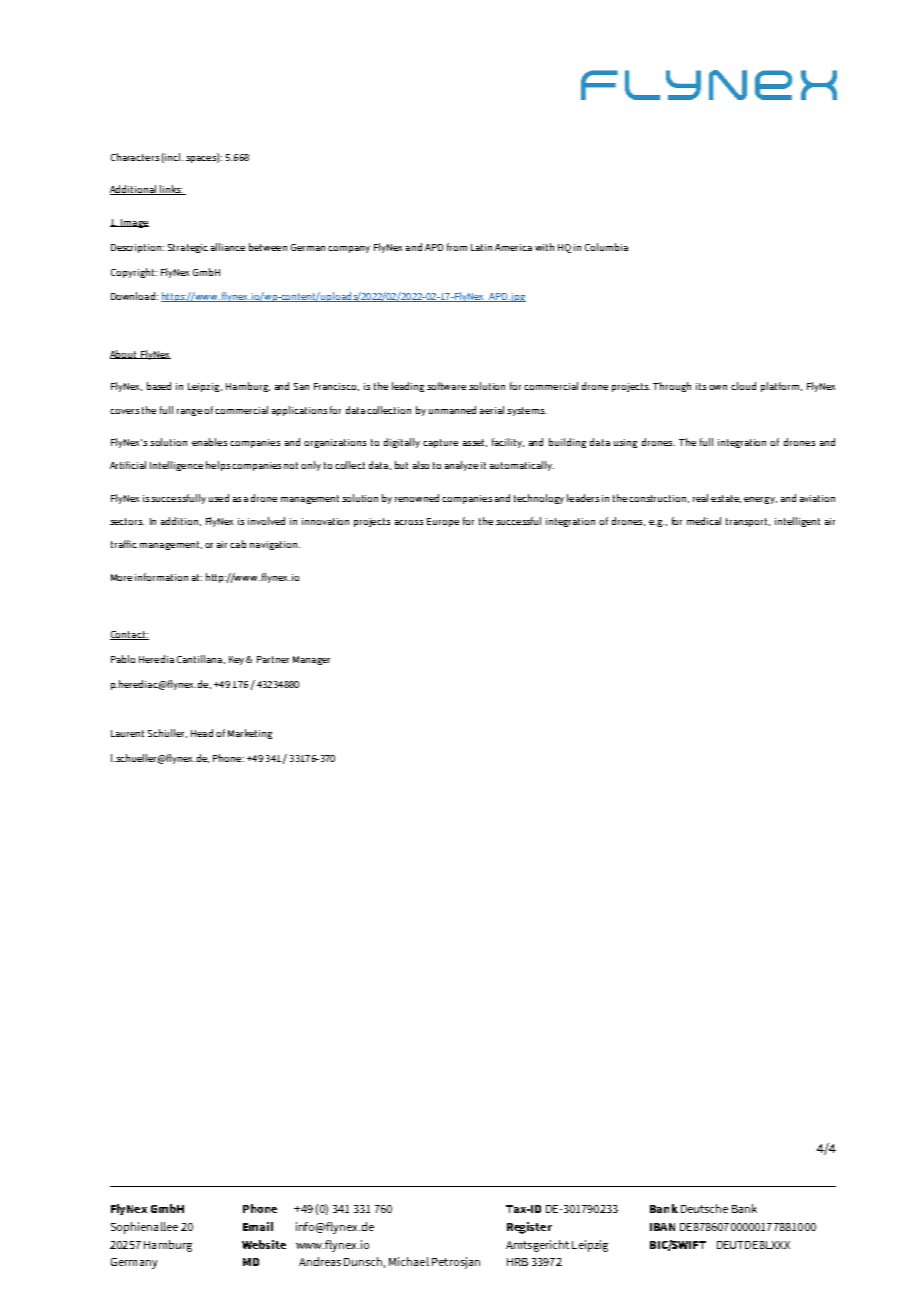 Image resolution: width=924 pixels, height=1308 pixels. I want to click on Europe, so click(443, 522).
